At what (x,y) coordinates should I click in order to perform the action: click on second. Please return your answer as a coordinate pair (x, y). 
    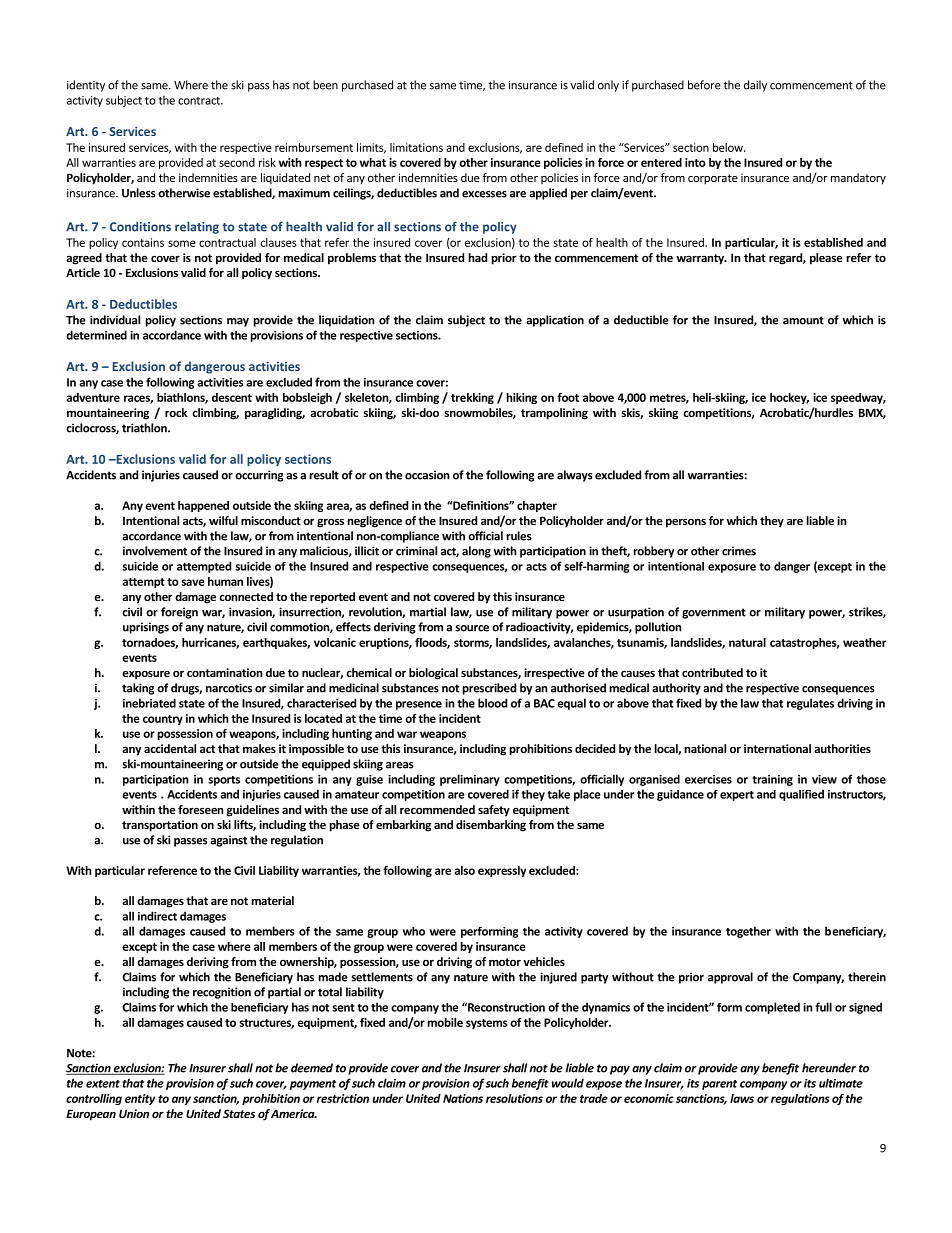
    Looking at the image, I should click on (237, 162).
